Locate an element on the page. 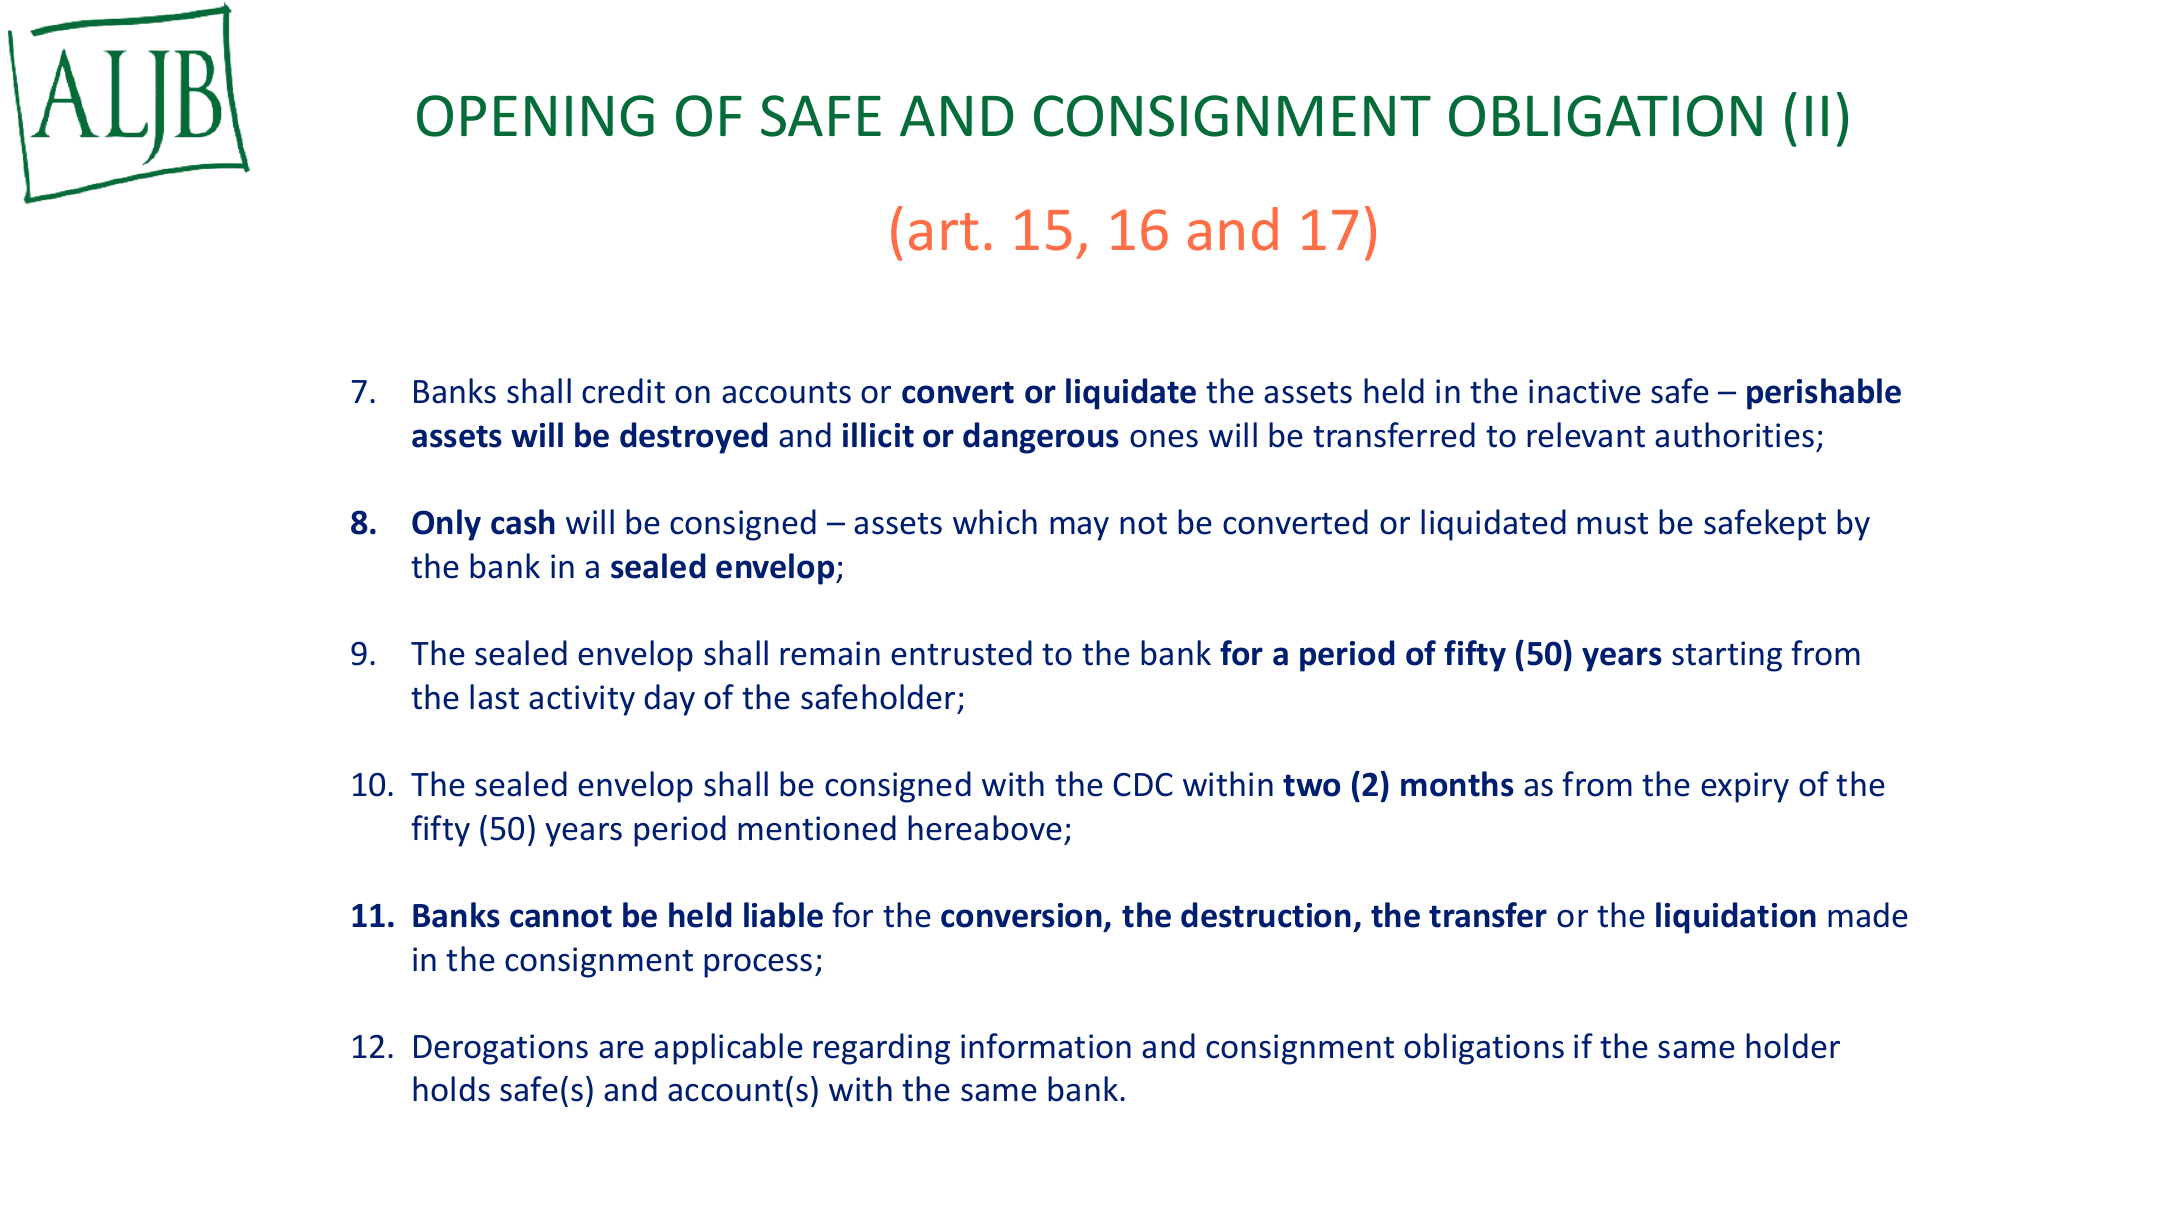 This document has height=1227, width=2181. activity is located at coordinates (582, 700).
